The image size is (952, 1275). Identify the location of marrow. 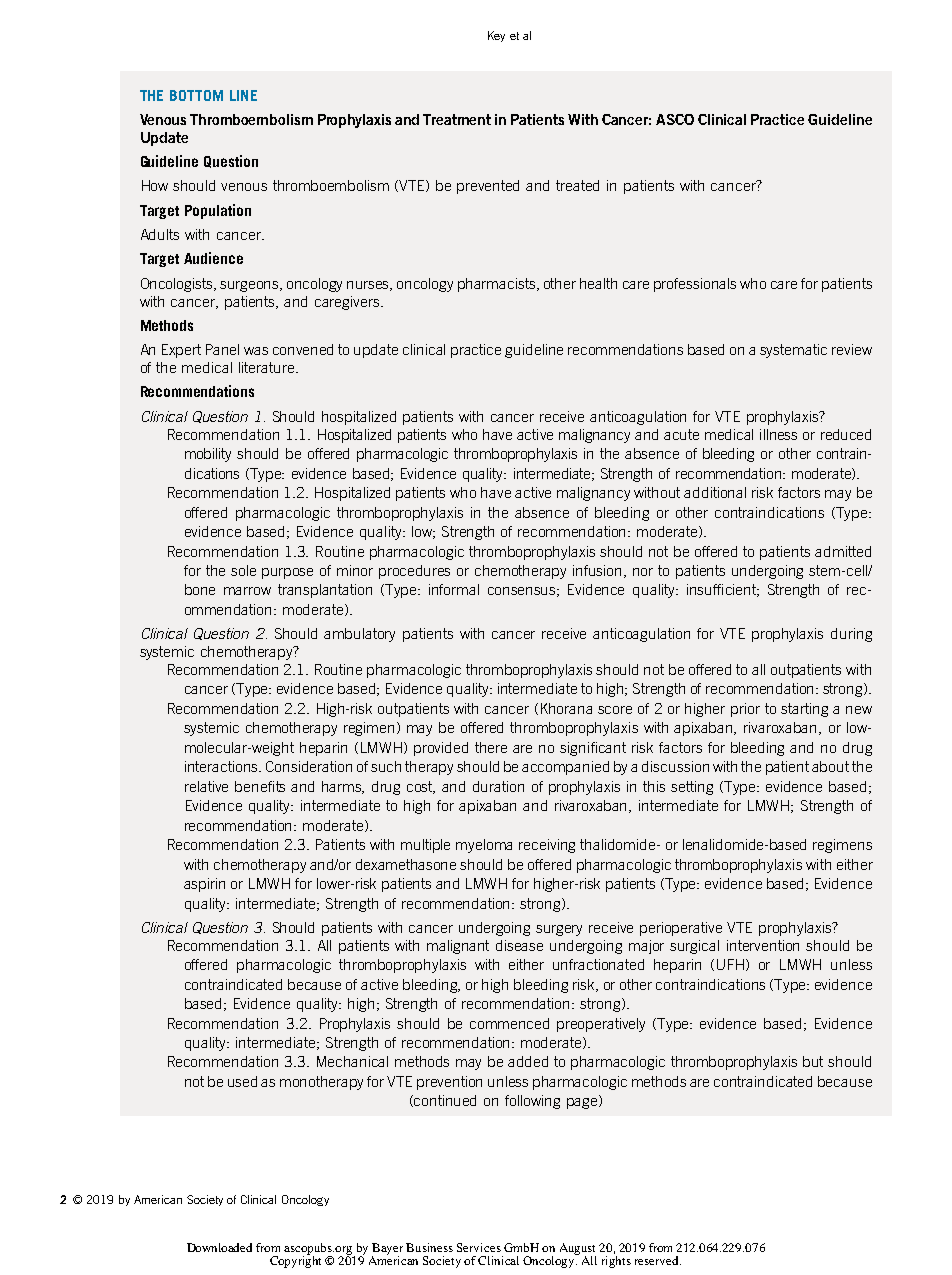
(247, 591).
